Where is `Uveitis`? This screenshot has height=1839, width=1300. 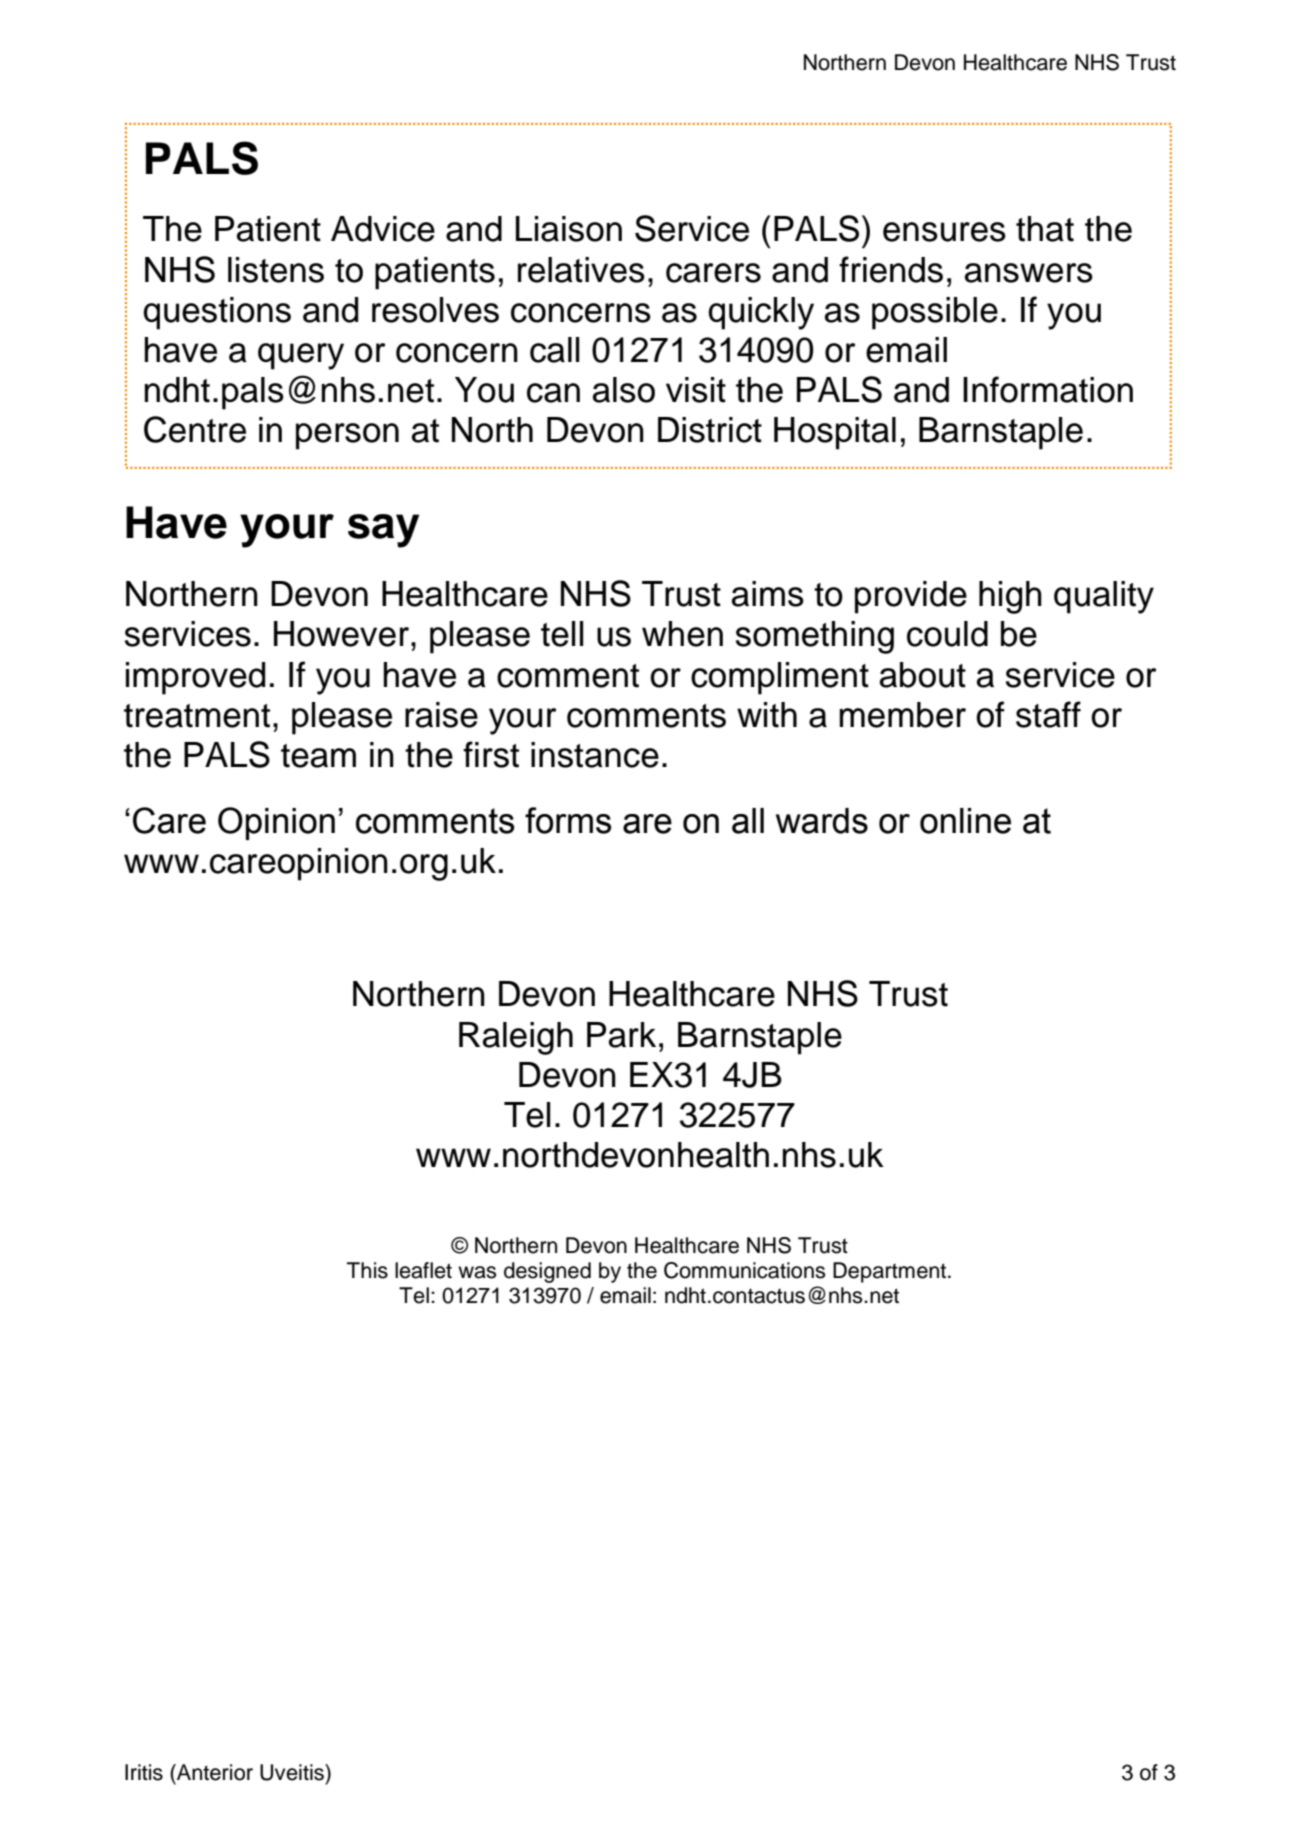
Uveitis is located at coordinates (293, 1772).
